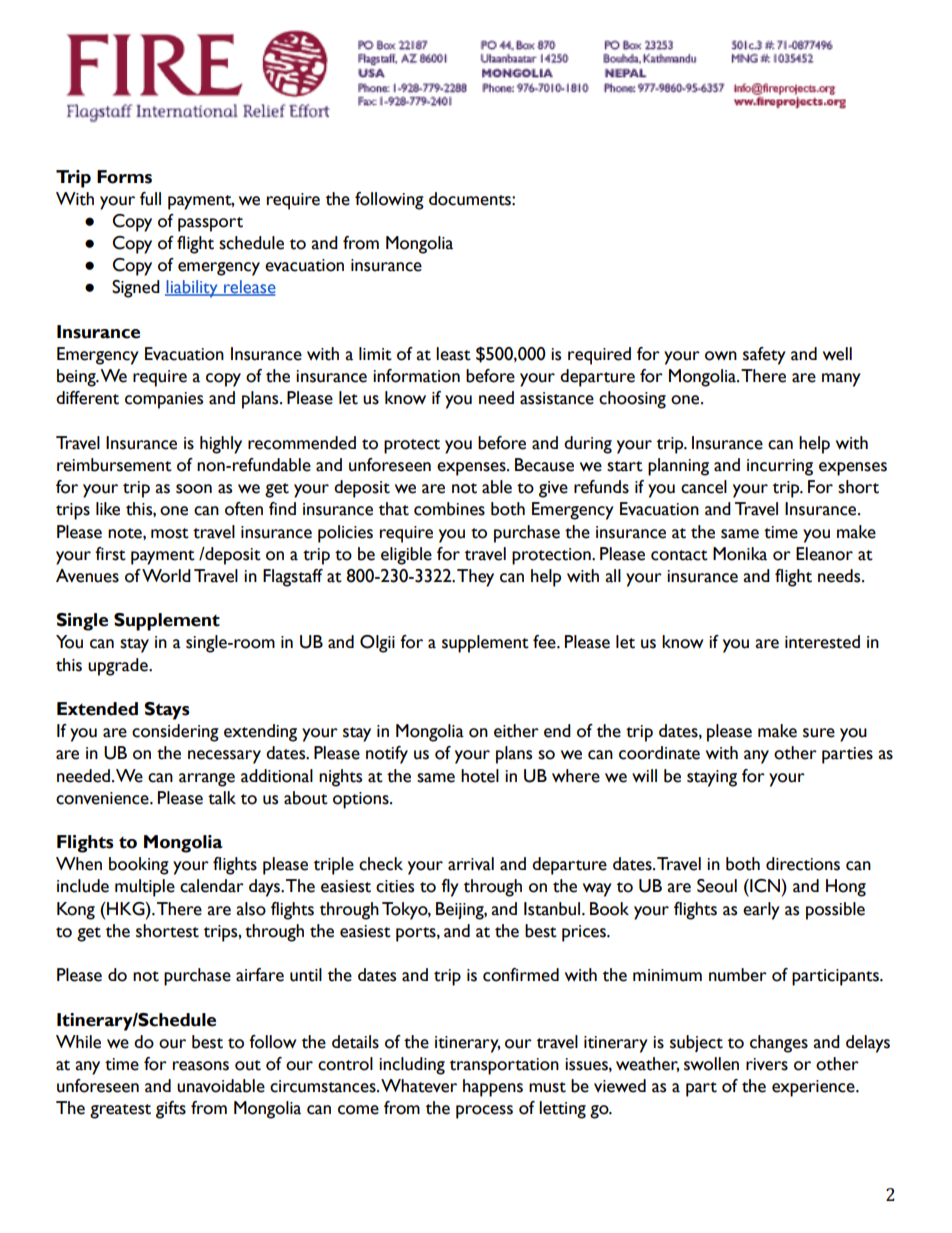 The width and height of the document is (952, 1233). Describe the element at coordinates (764, 356) in the document. I see `safety` at that location.
